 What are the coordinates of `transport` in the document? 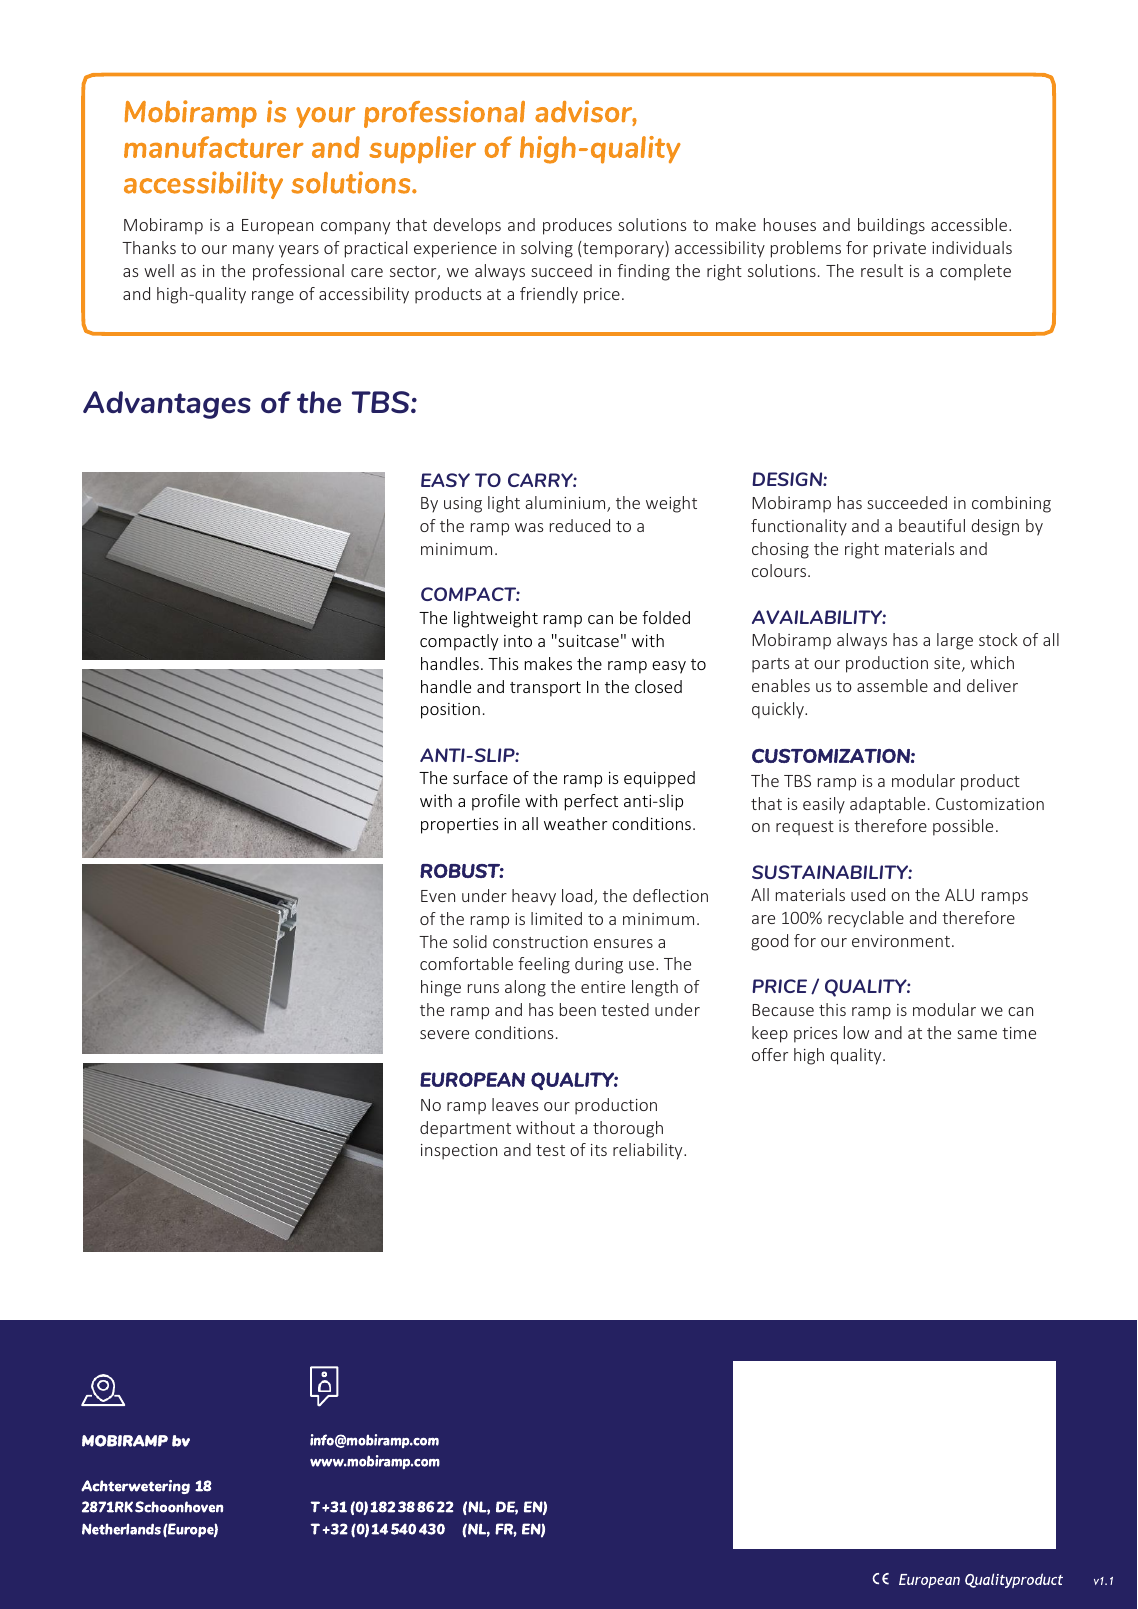 It's located at (545, 689).
